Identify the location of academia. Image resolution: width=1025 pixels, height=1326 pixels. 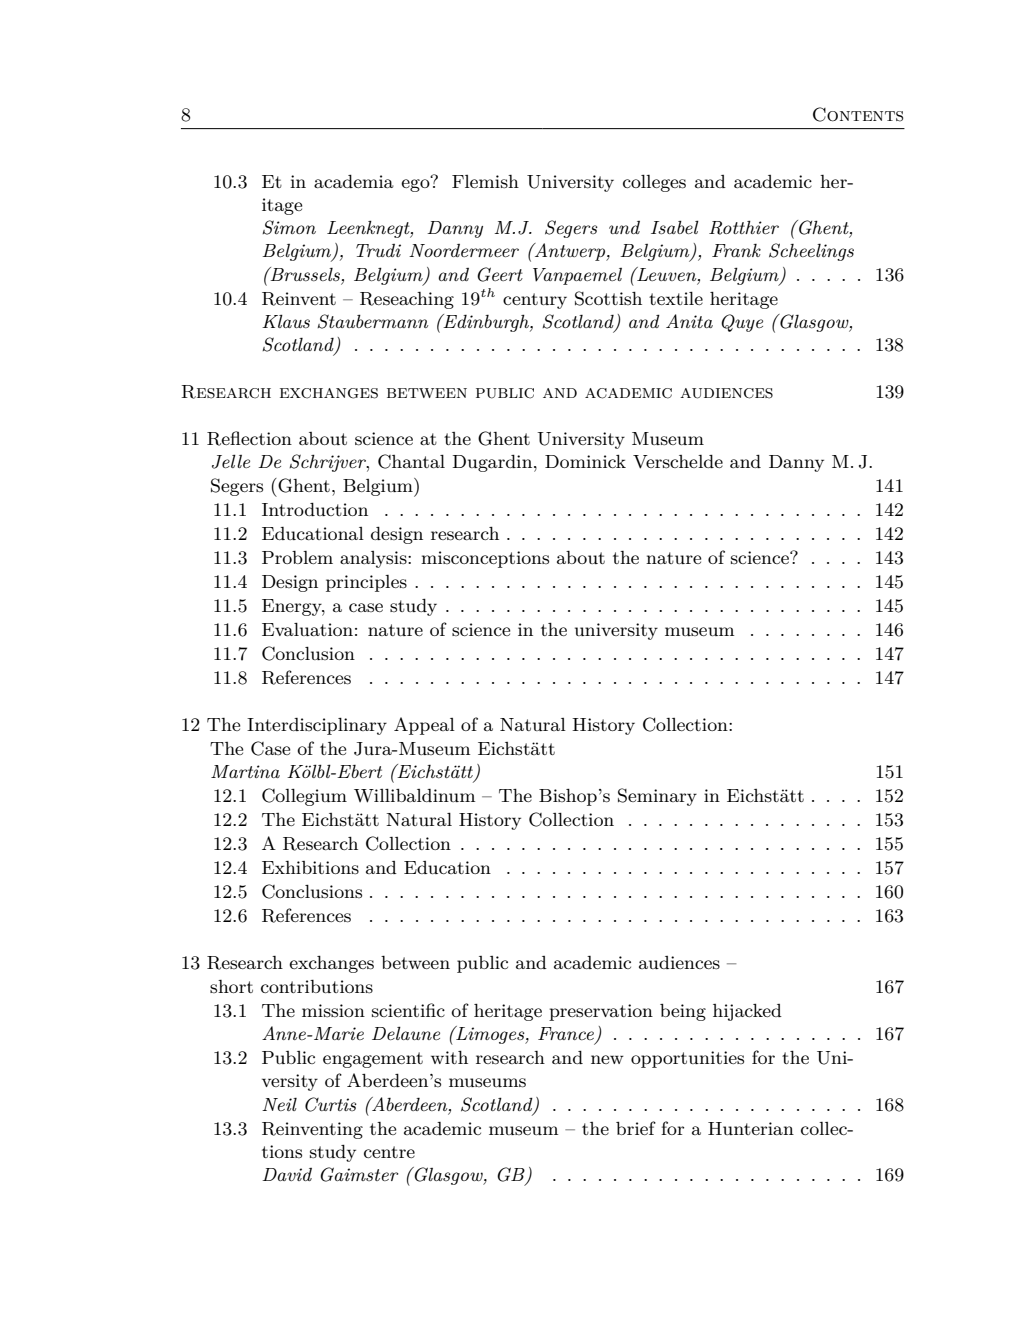
(354, 181).
